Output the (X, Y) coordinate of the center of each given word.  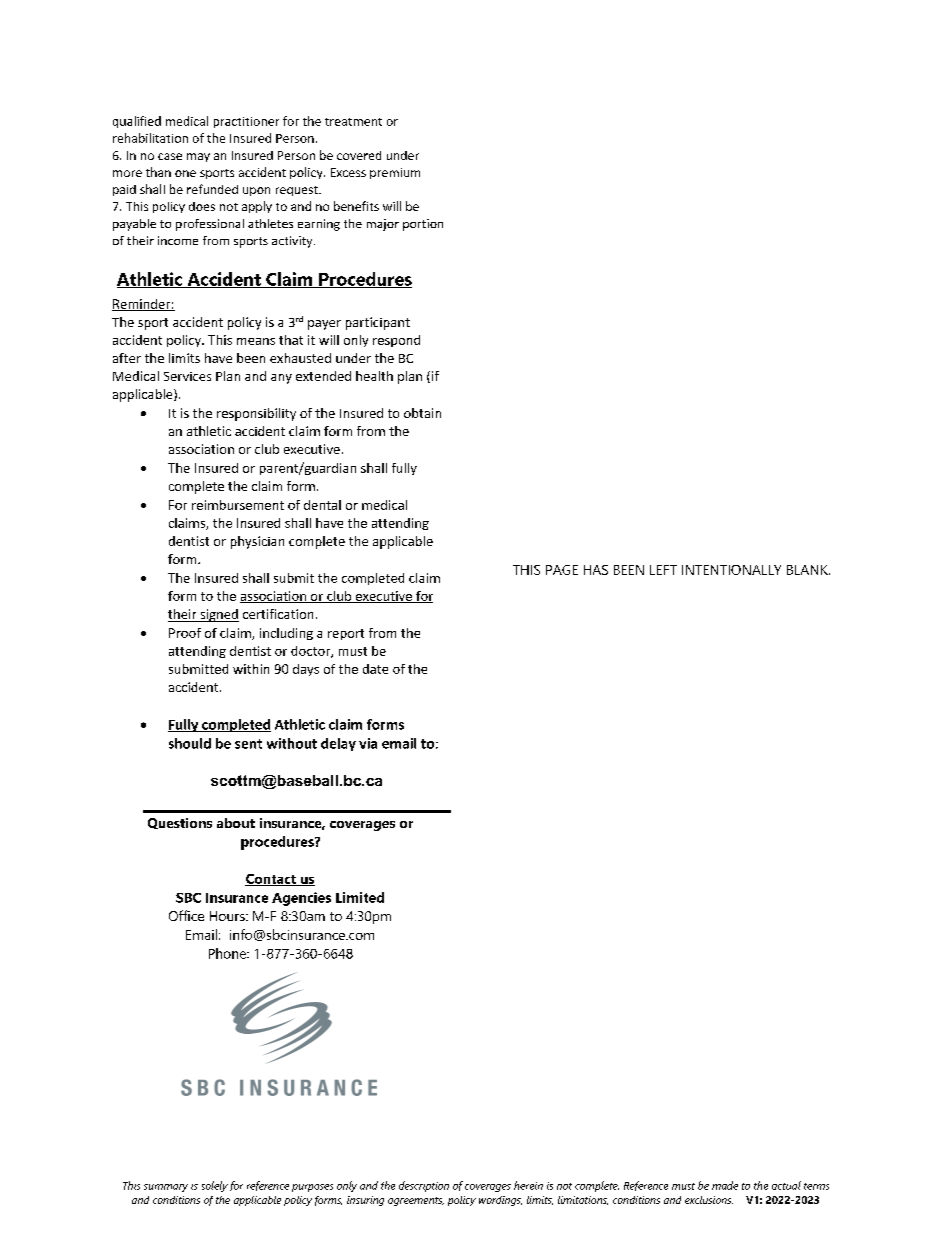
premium (395, 173)
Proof (185, 633)
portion (423, 225)
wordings (500, 1201)
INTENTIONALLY (731, 570)
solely (215, 1186)
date (375, 669)
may (198, 157)
